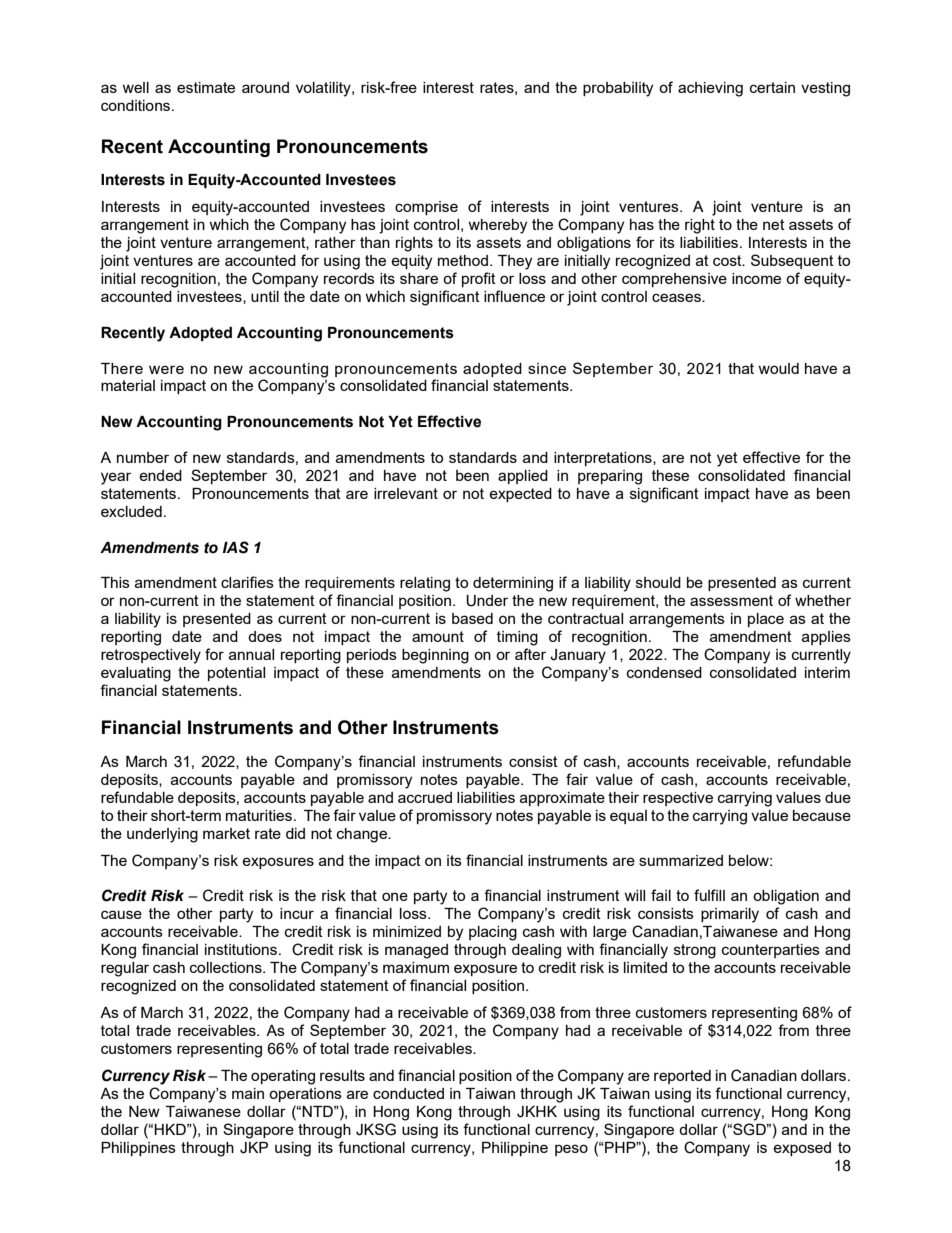 Image resolution: width=952 pixels, height=1233 pixels. Describe the element at coordinates (772, 87) in the page. I see `certain` at that location.
